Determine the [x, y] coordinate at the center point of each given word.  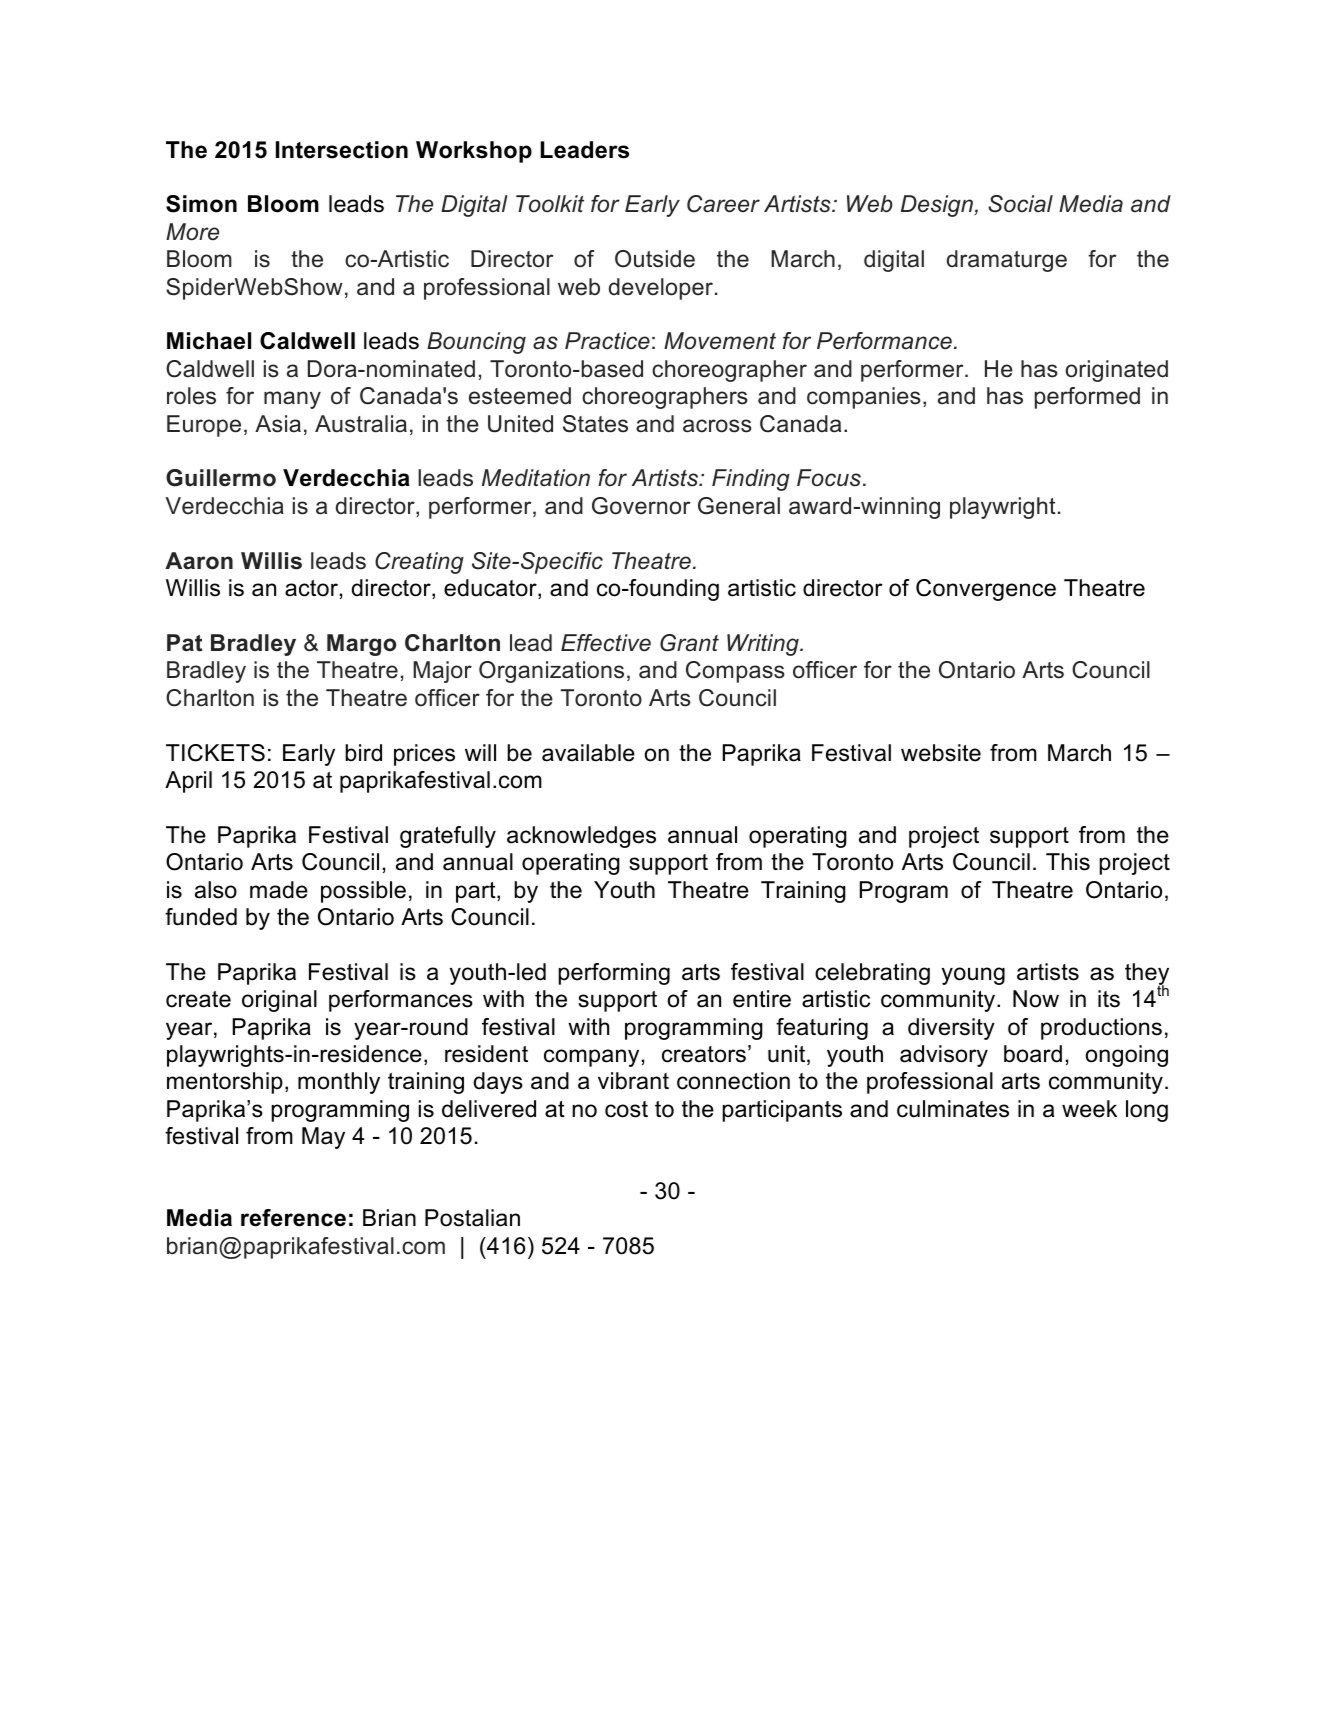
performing [614, 974]
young [973, 976]
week [1089, 1109]
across [717, 426]
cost [626, 1109]
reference [293, 1218]
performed [1087, 398]
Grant [689, 643]
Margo [361, 645]
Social [1020, 204]
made [279, 890]
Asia [278, 424]
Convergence [986, 590]
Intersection [342, 150]
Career [723, 204]
